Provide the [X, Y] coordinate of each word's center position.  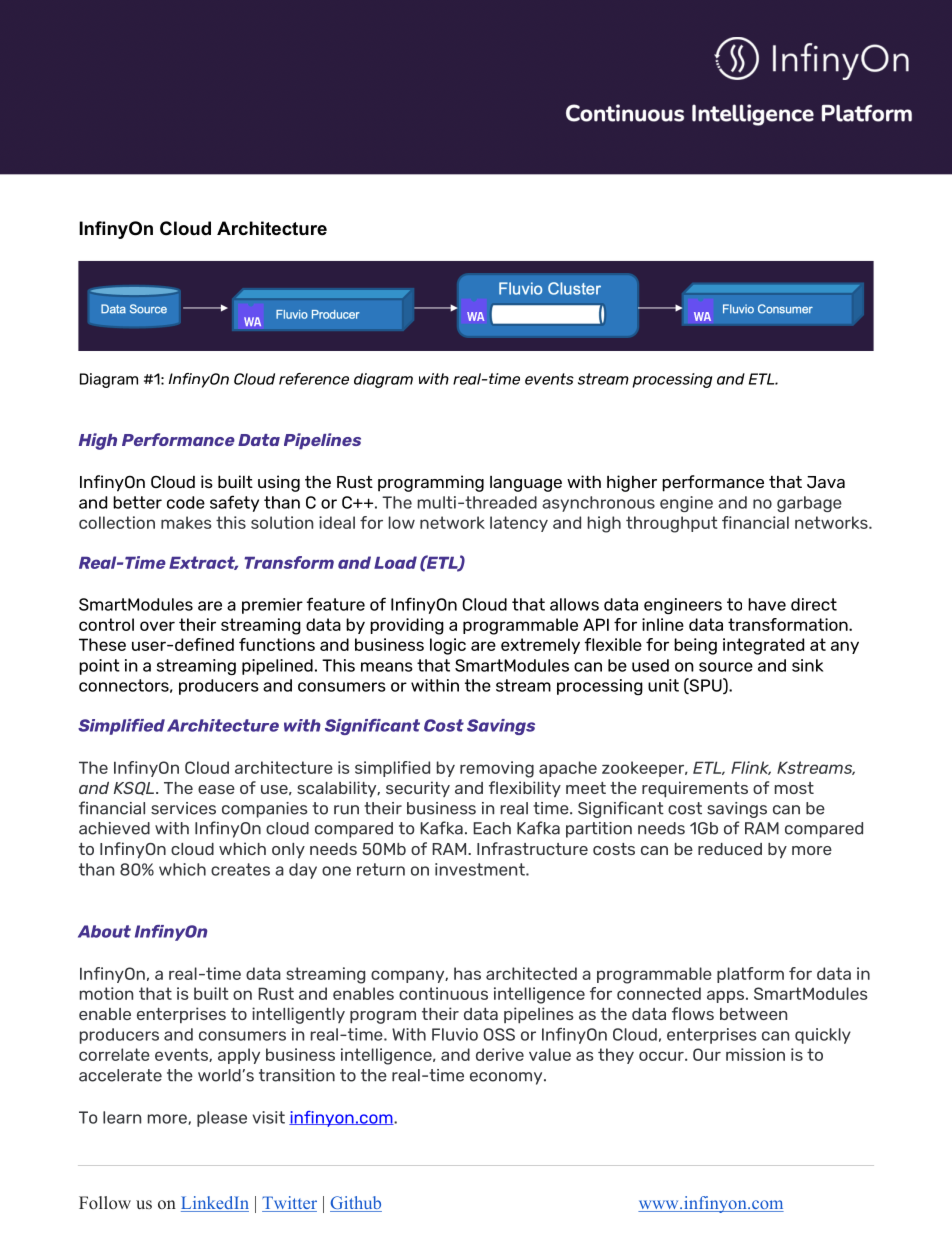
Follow [105, 1202]
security [418, 789]
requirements [695, 789]
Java [826, 482]
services [183, 808]
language [526, 484]
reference [314, 379]
